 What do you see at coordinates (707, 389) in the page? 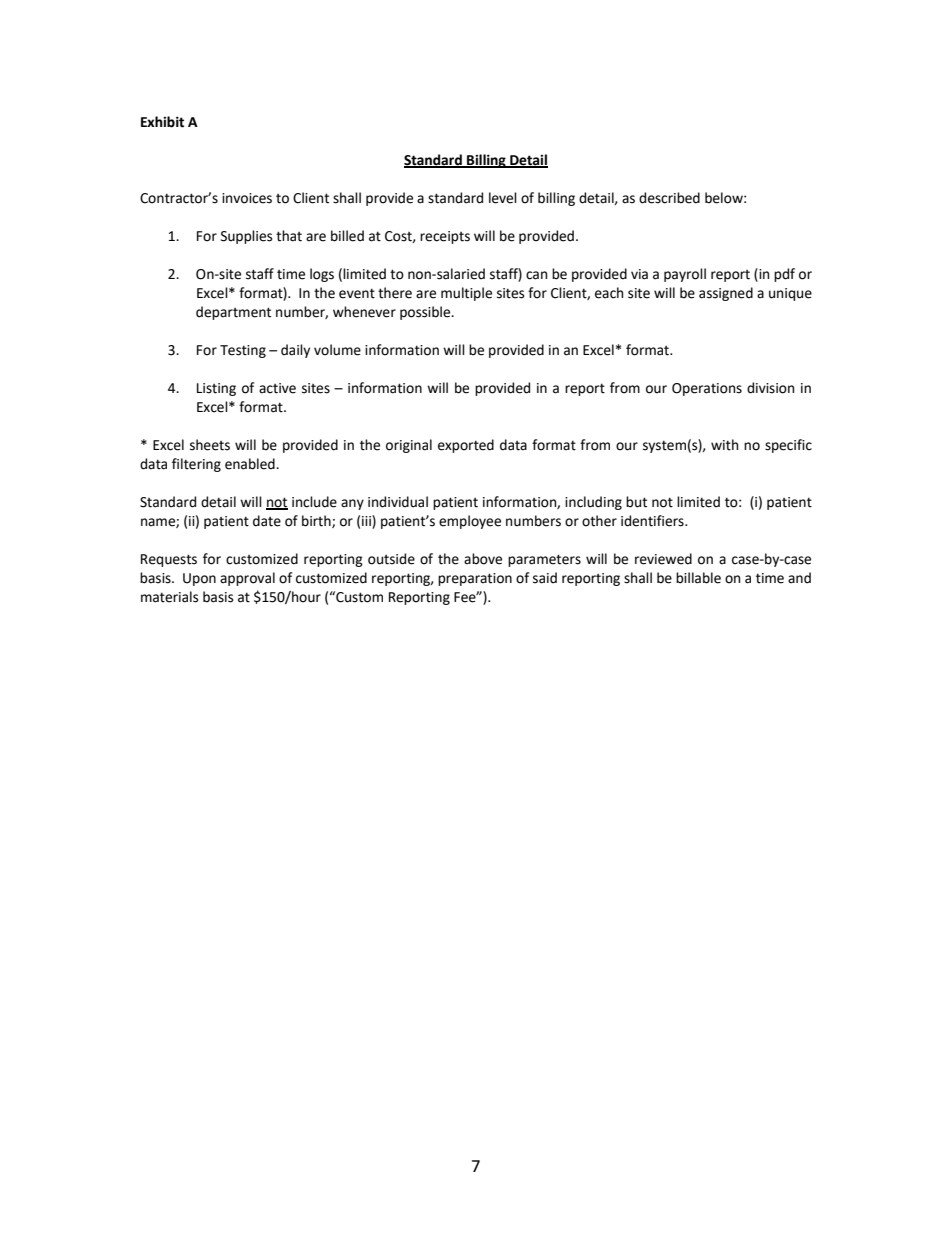
I see `Operations` at bounding box center [707, 389].
